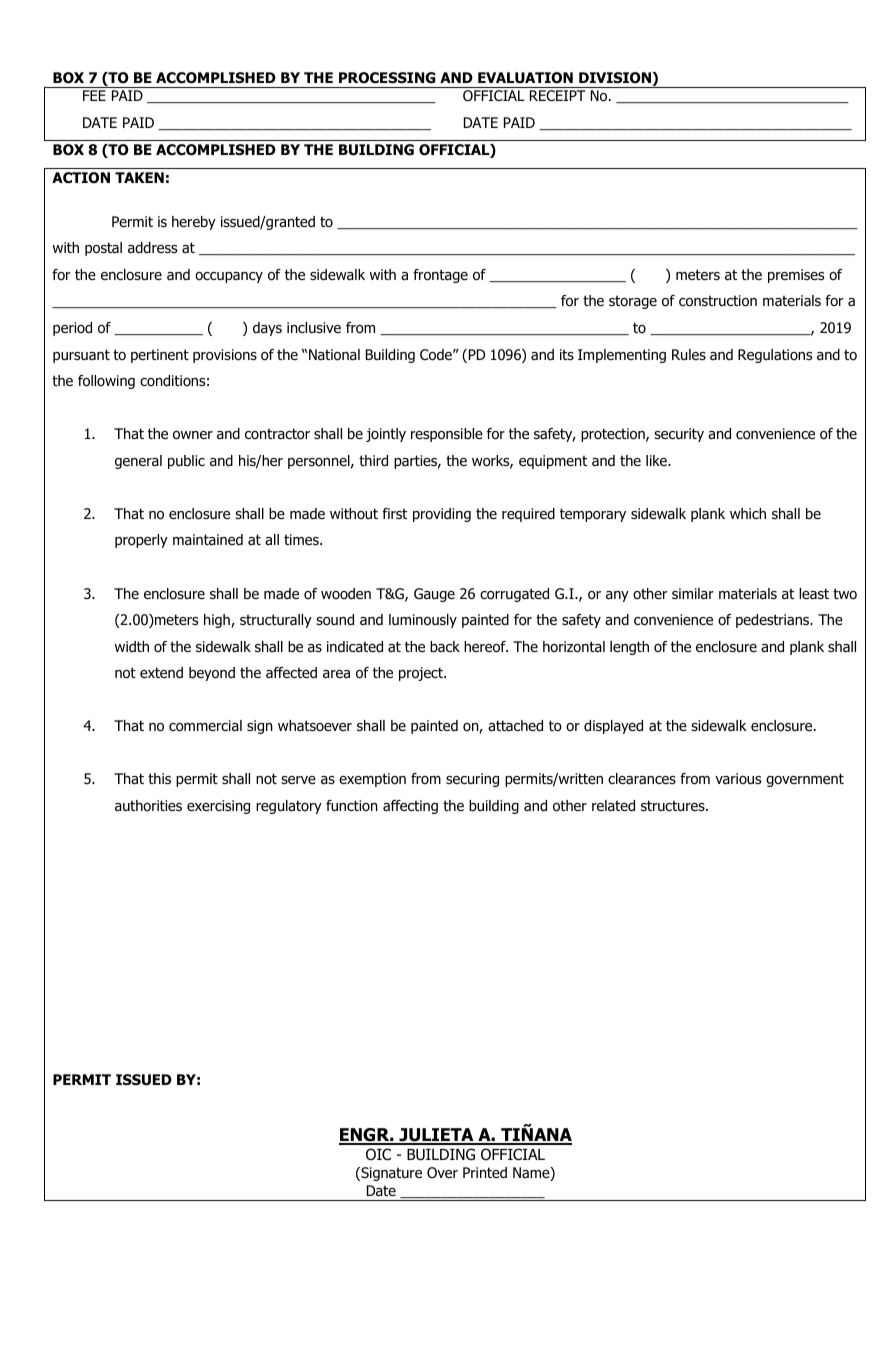 The width and height of the screenshot is (893, 1372). I want to click on JULIETA, so click(436, 1136).
